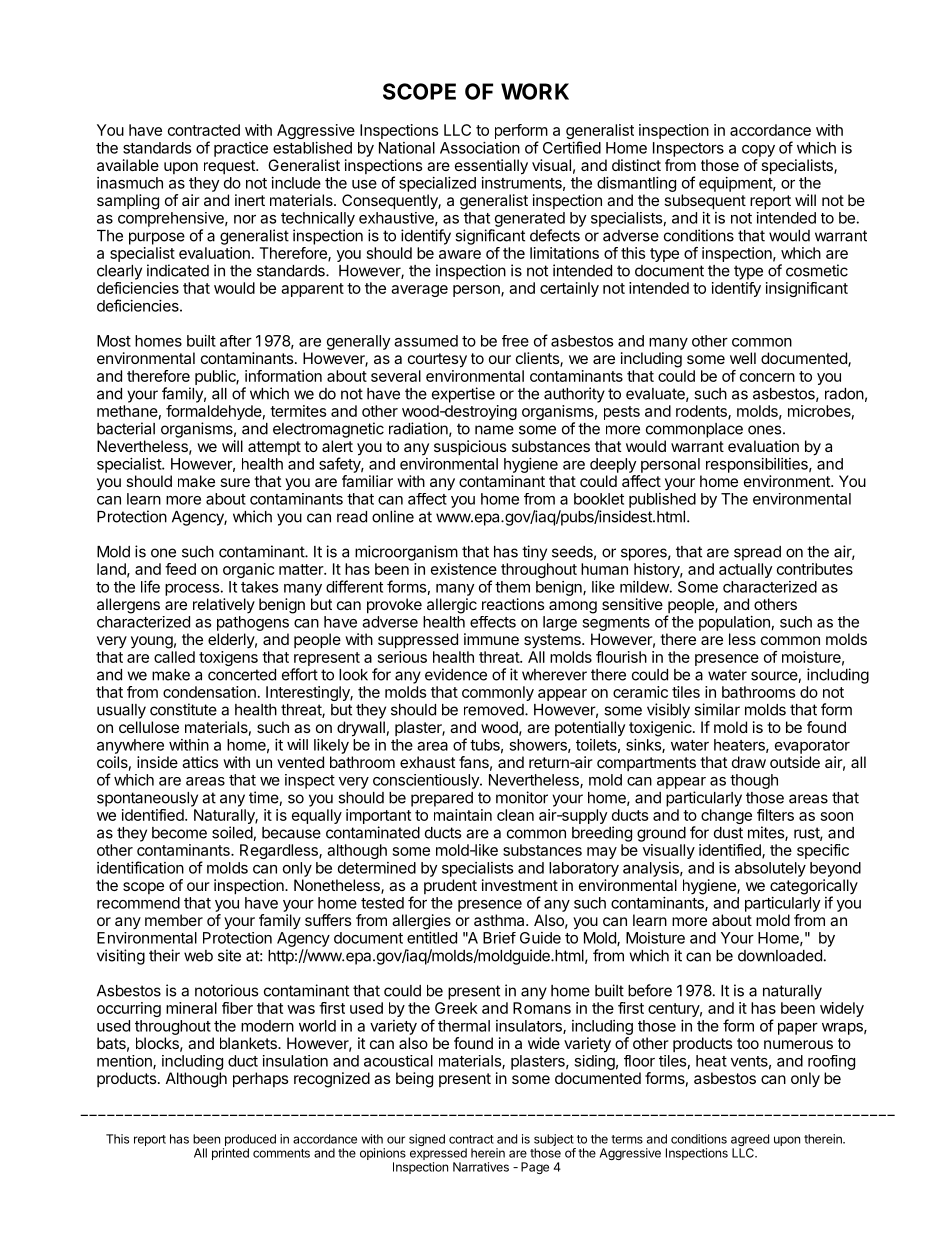 This screenshot has width=952, height=1233. What do you see at coordinates (179, 833) in the screenshot?
I see `become` at bounding box center [179, 833].
